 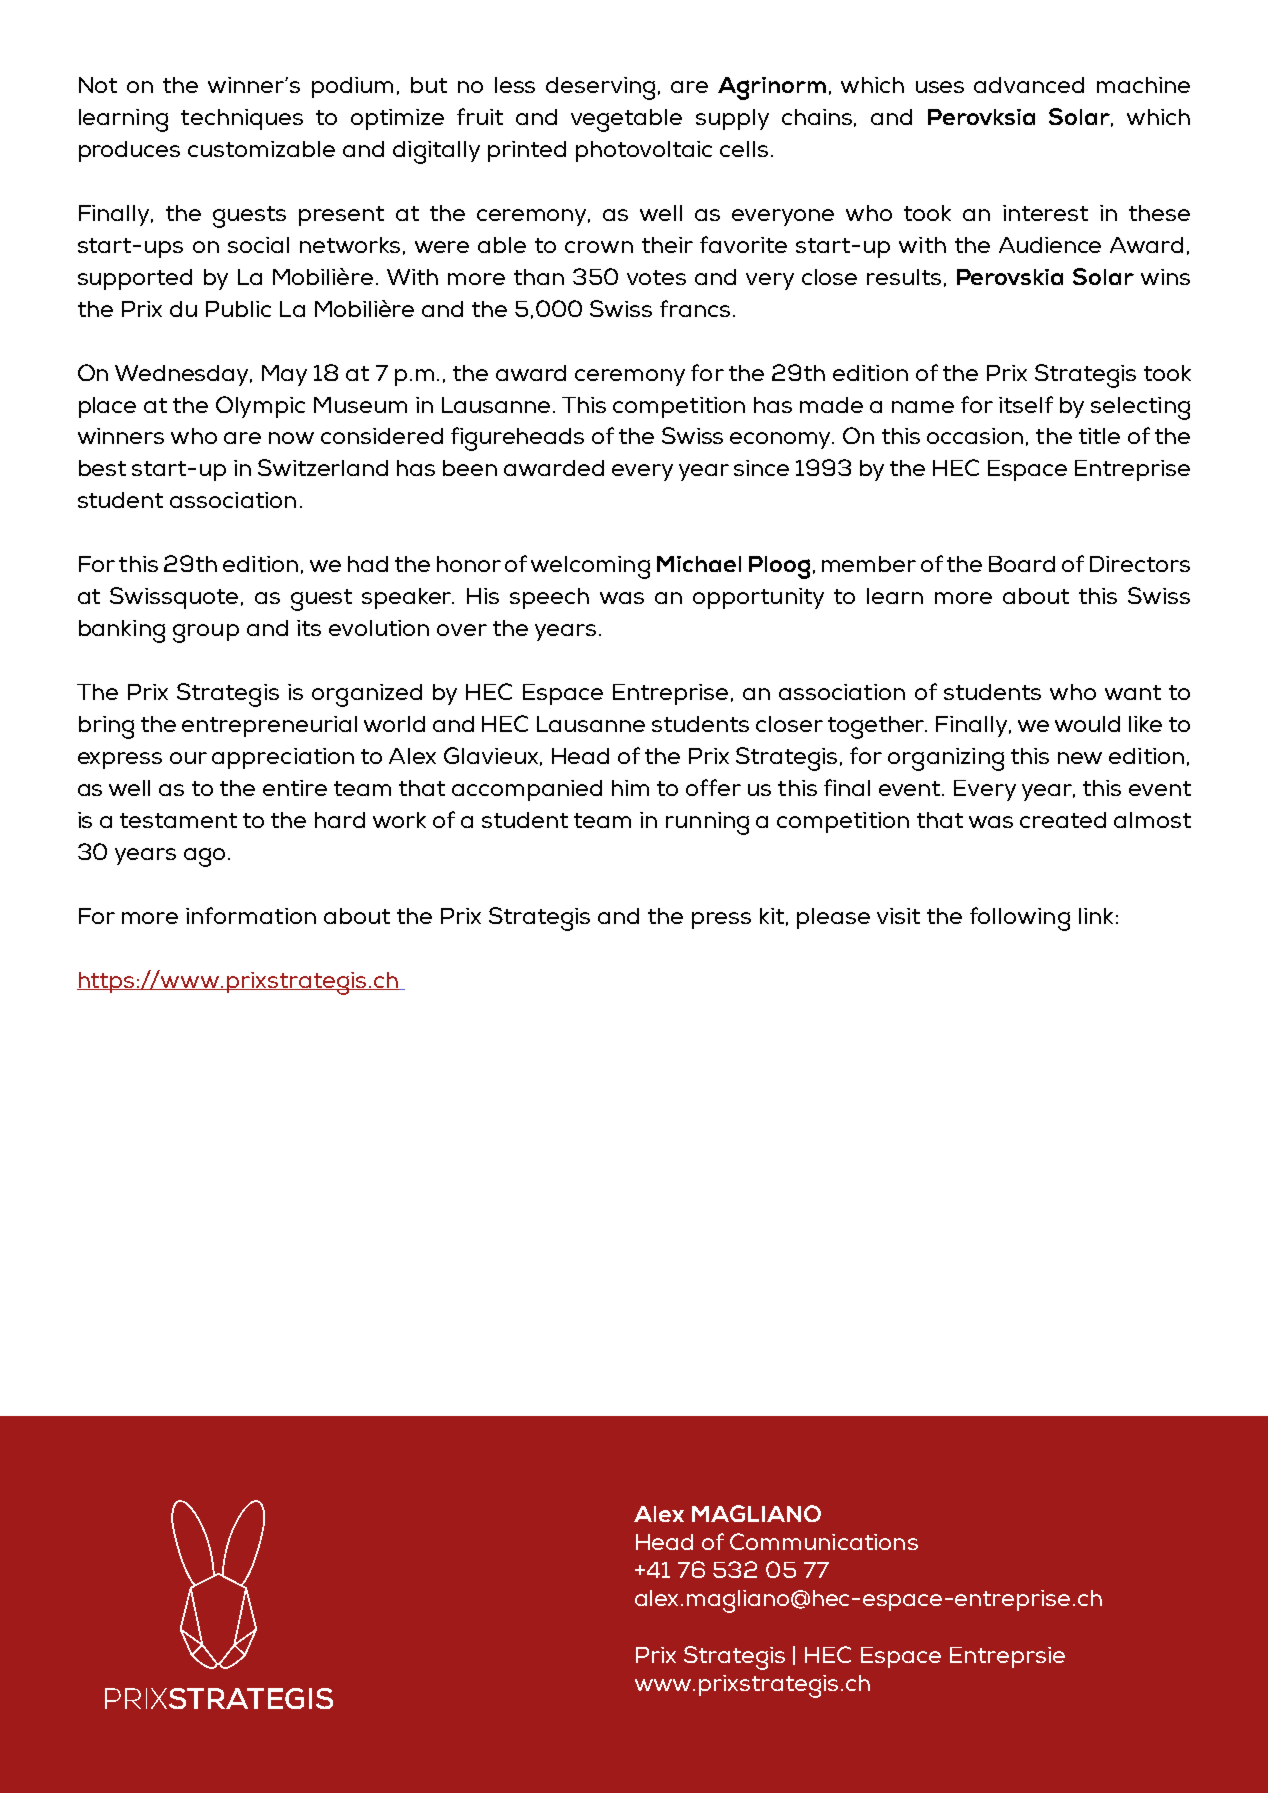 I want to click on him, so click(x=630, y=788).
